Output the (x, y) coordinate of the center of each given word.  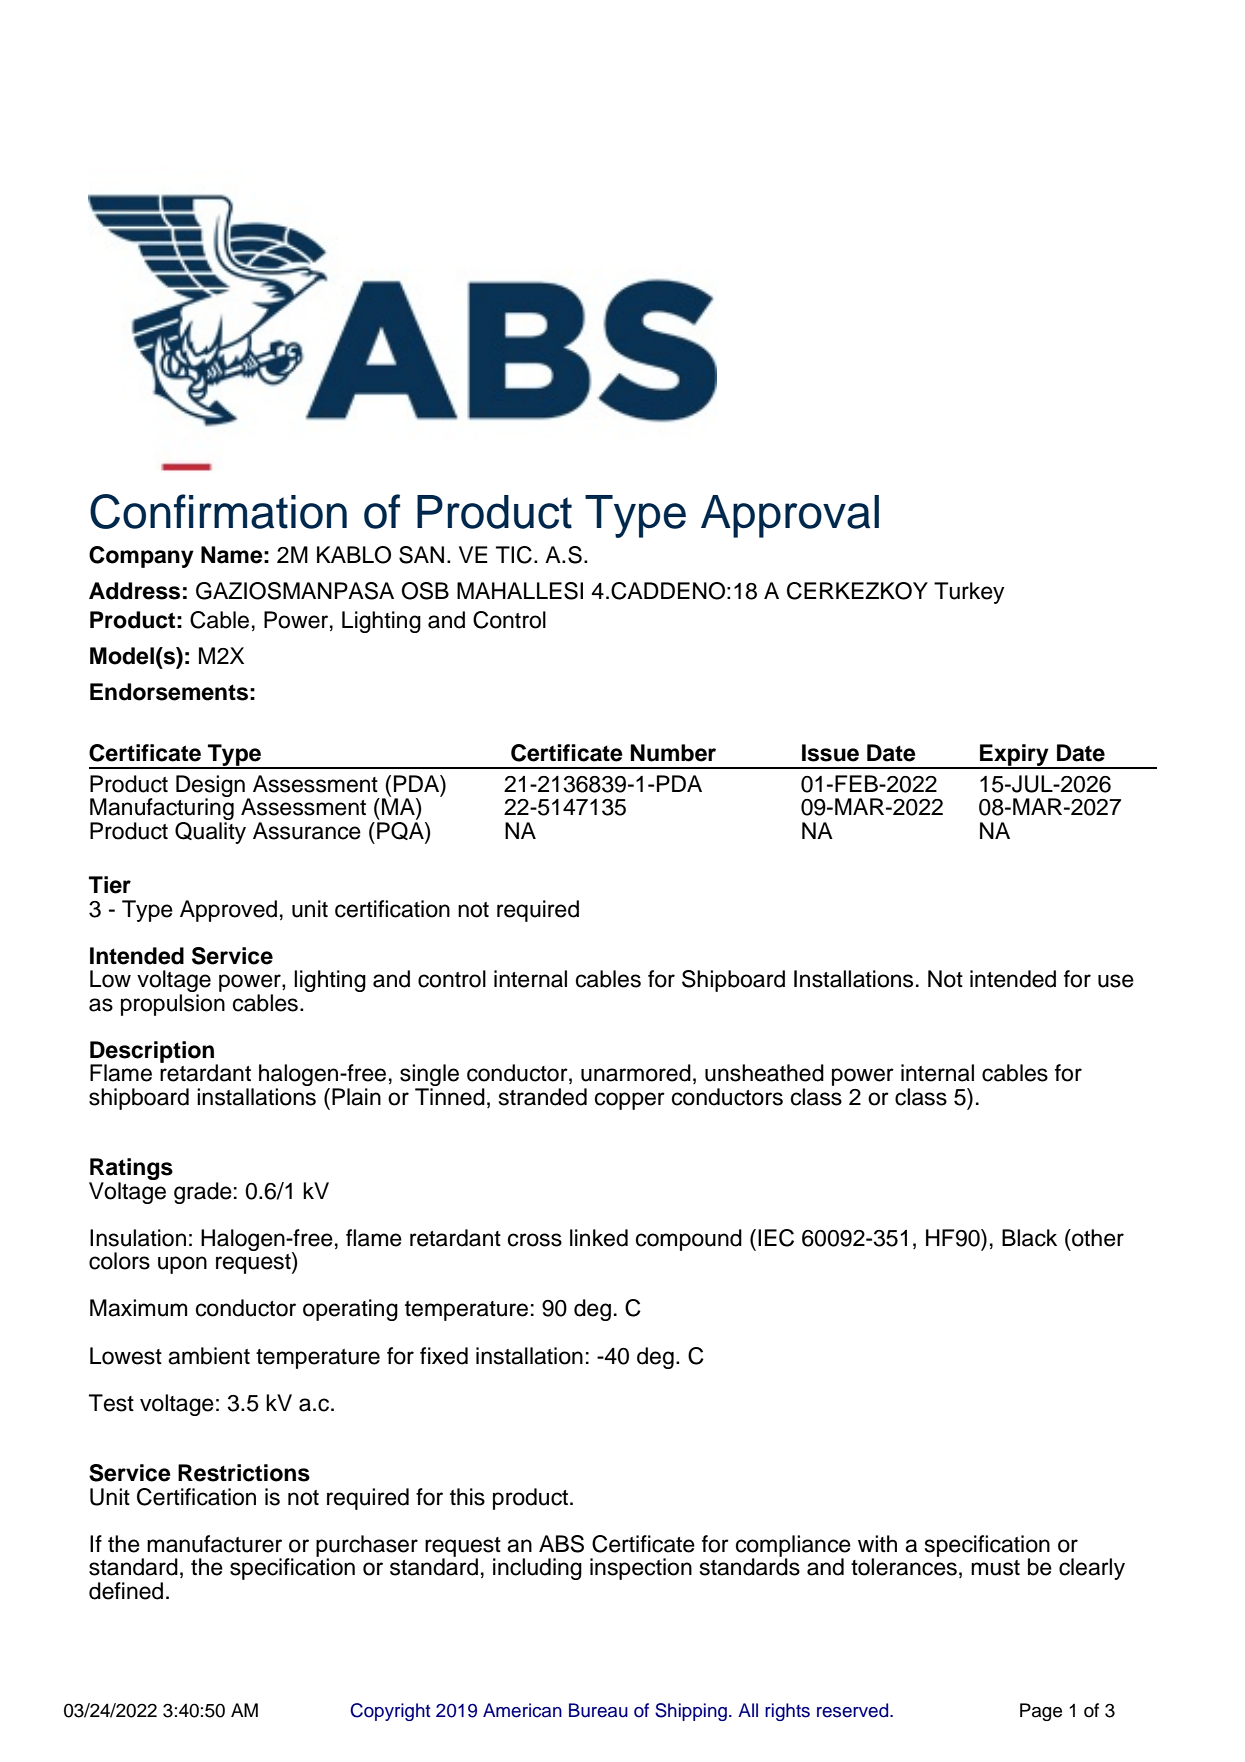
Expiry (1014, 756)
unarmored (636, 1073)
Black (1029, 1238)
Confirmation (218, 511)
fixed (444, 1356)
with (877, 1543)
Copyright (390, 1712)
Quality (210, 831)
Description (153, 1053)
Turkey (969, 593)
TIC (514, 555)
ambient (209, 1356)
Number (673, 753)
